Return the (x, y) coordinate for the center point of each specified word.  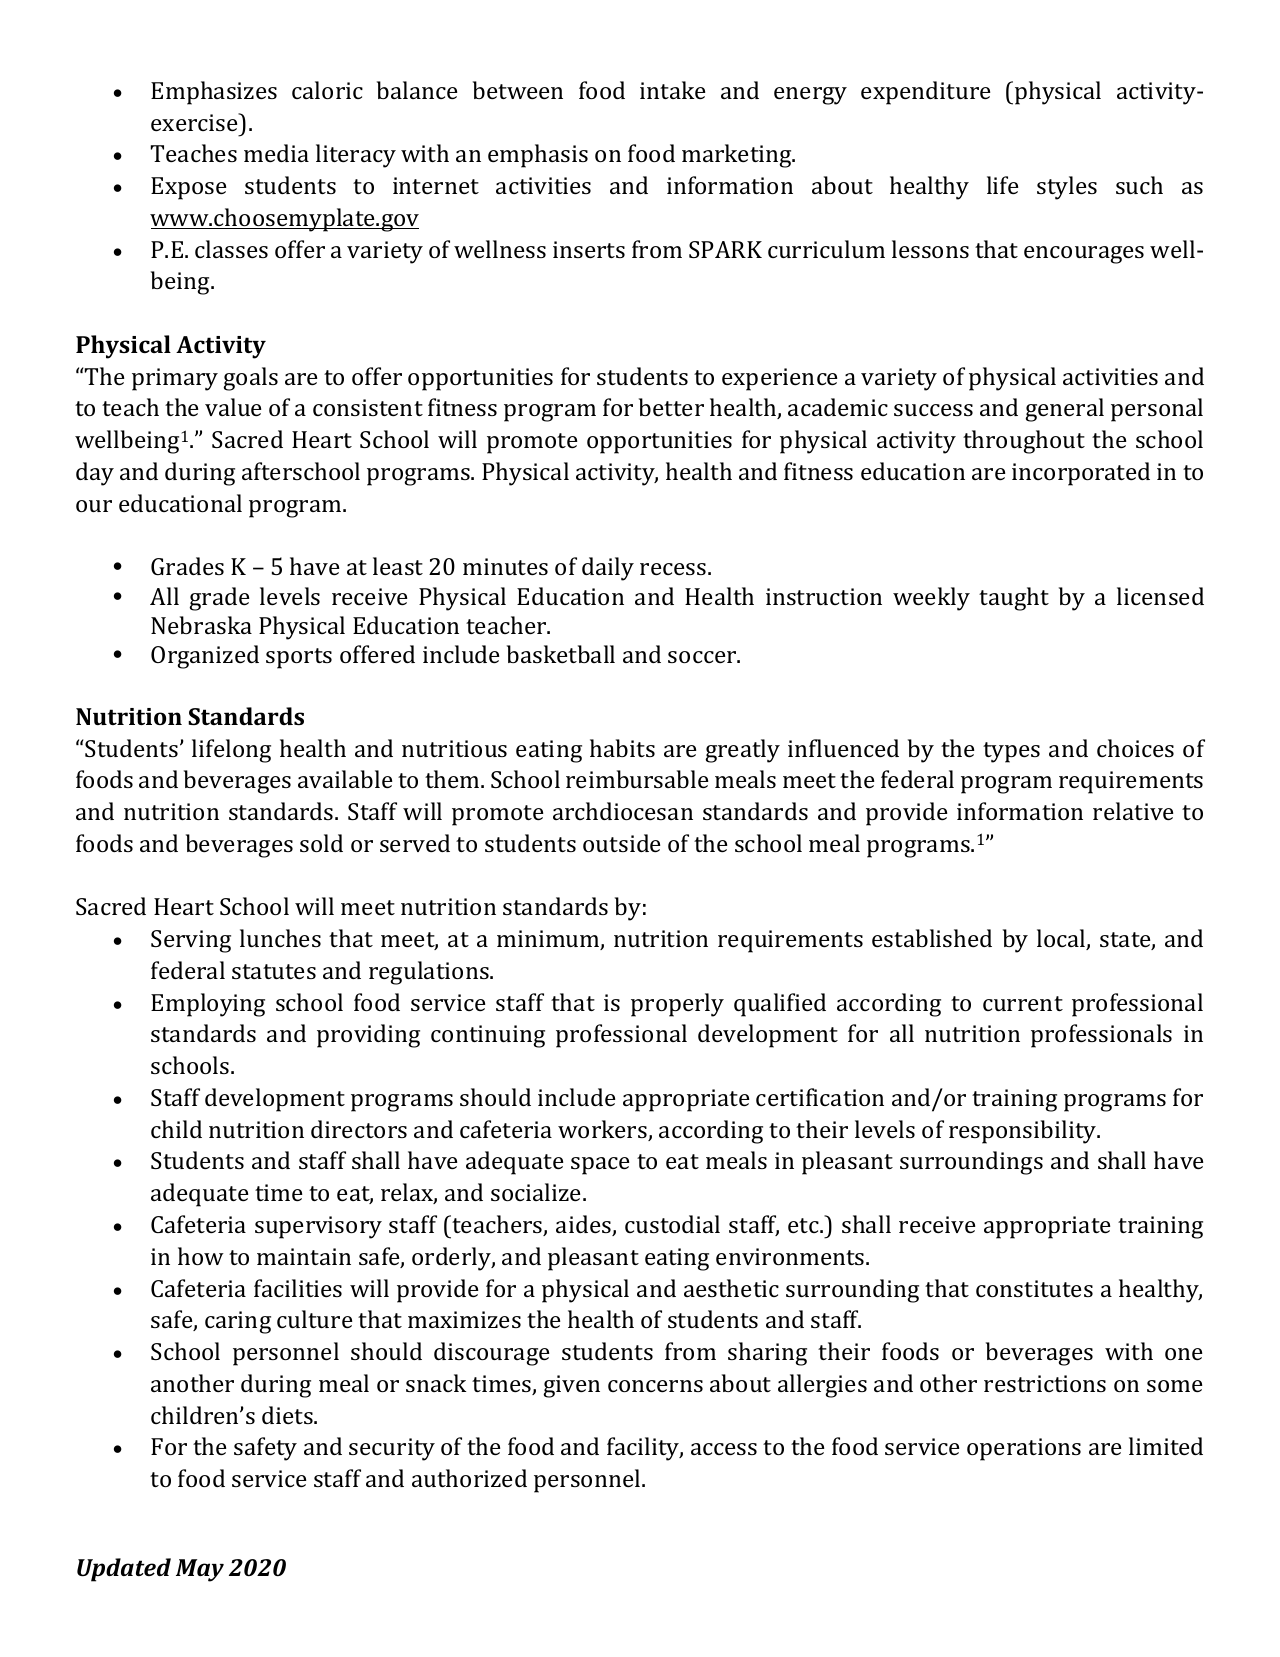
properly (677, 1005)
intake (672, 90)
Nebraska (201, 625)
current (1023, 1003)
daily (608, 569)
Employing (208, 1005)
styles (1067, 188)
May (200, 1570)
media (276, 153)
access (724, 1449)
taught (1014, 599)
